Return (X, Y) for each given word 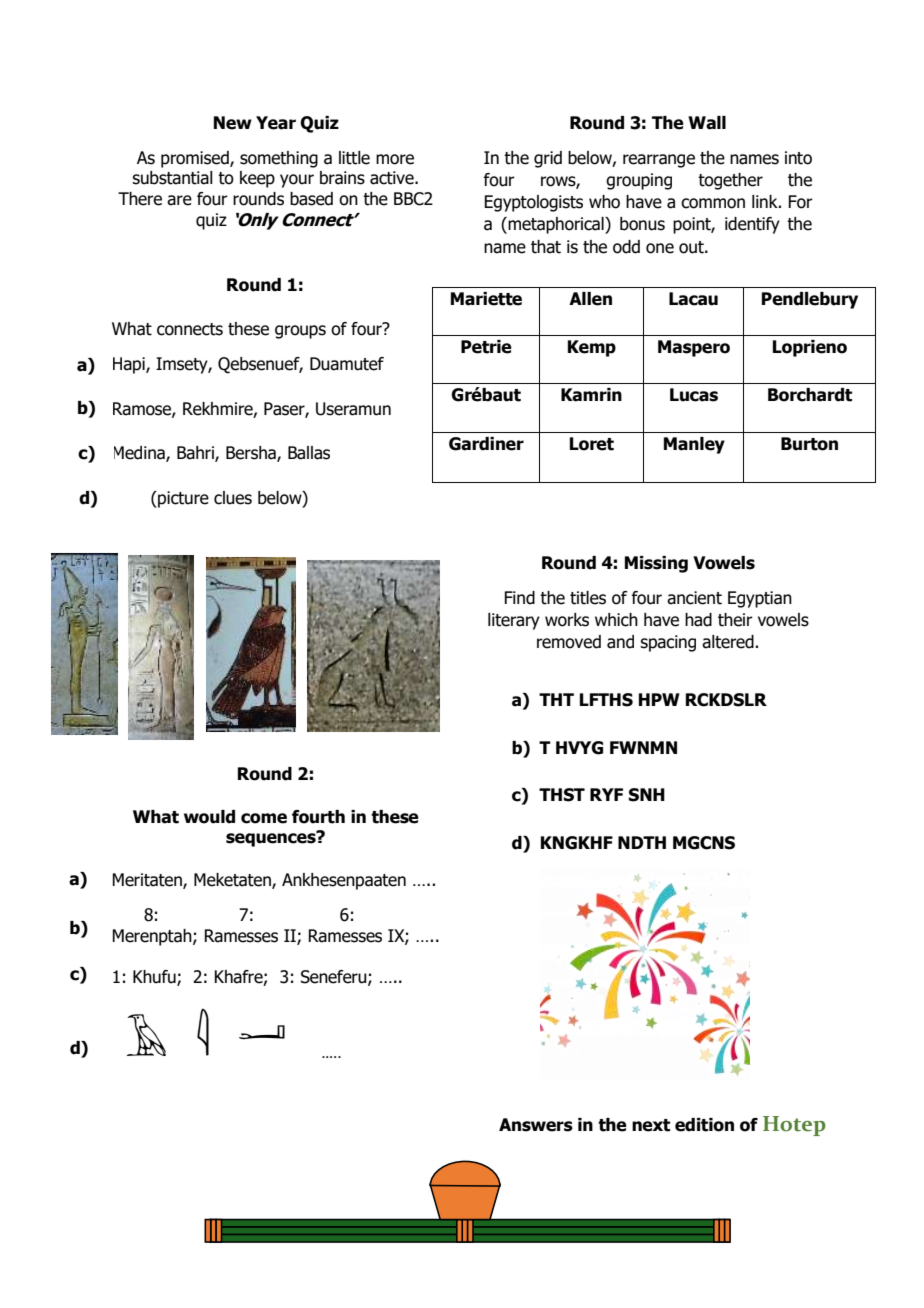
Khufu (155, 978)
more (395, 159)
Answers (536, 1125)
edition (704, 1125)
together (730, 181)
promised (196, 159)
